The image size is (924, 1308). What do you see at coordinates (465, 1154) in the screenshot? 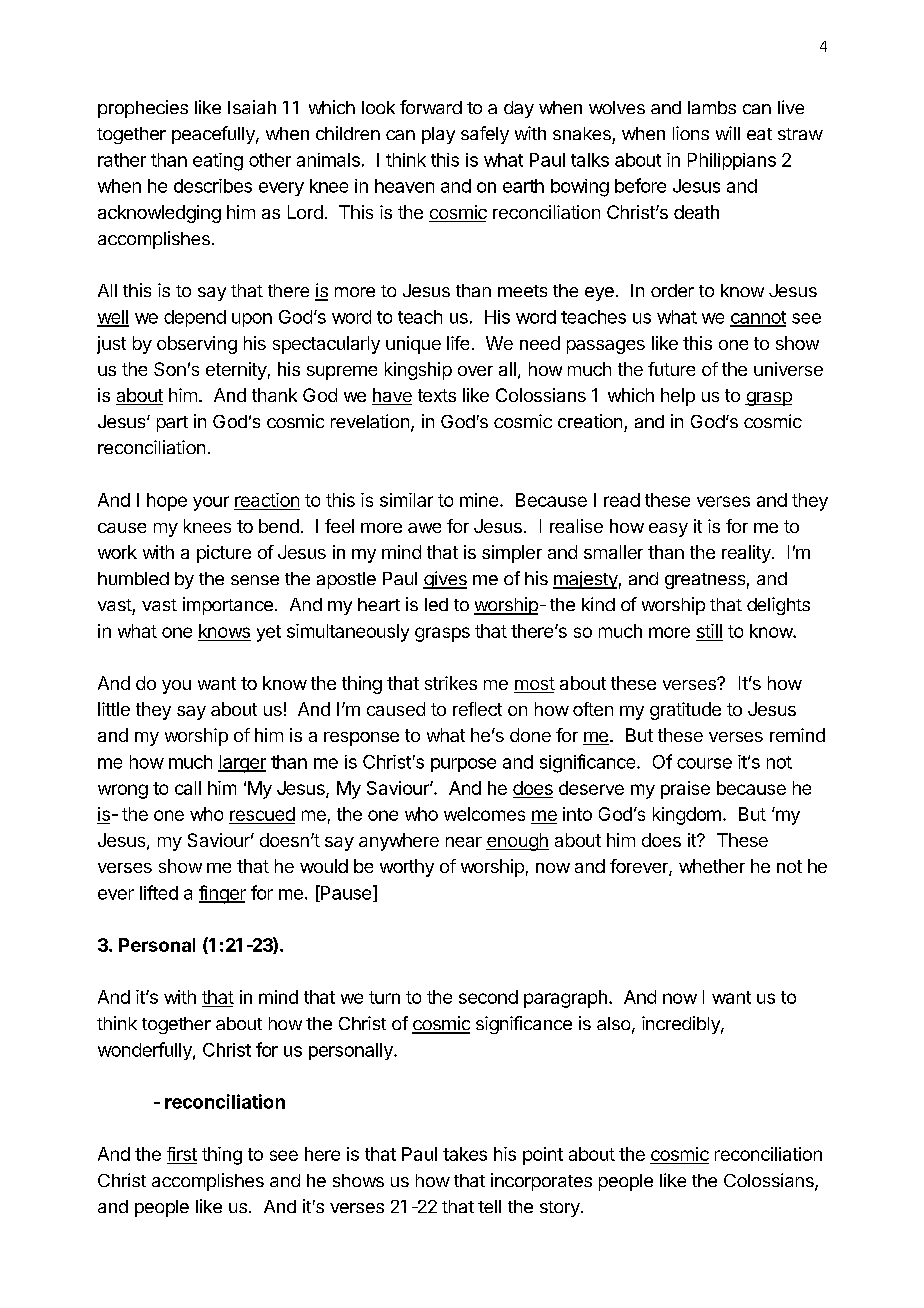
I see `takes` at bounding box center [465, 1154].
